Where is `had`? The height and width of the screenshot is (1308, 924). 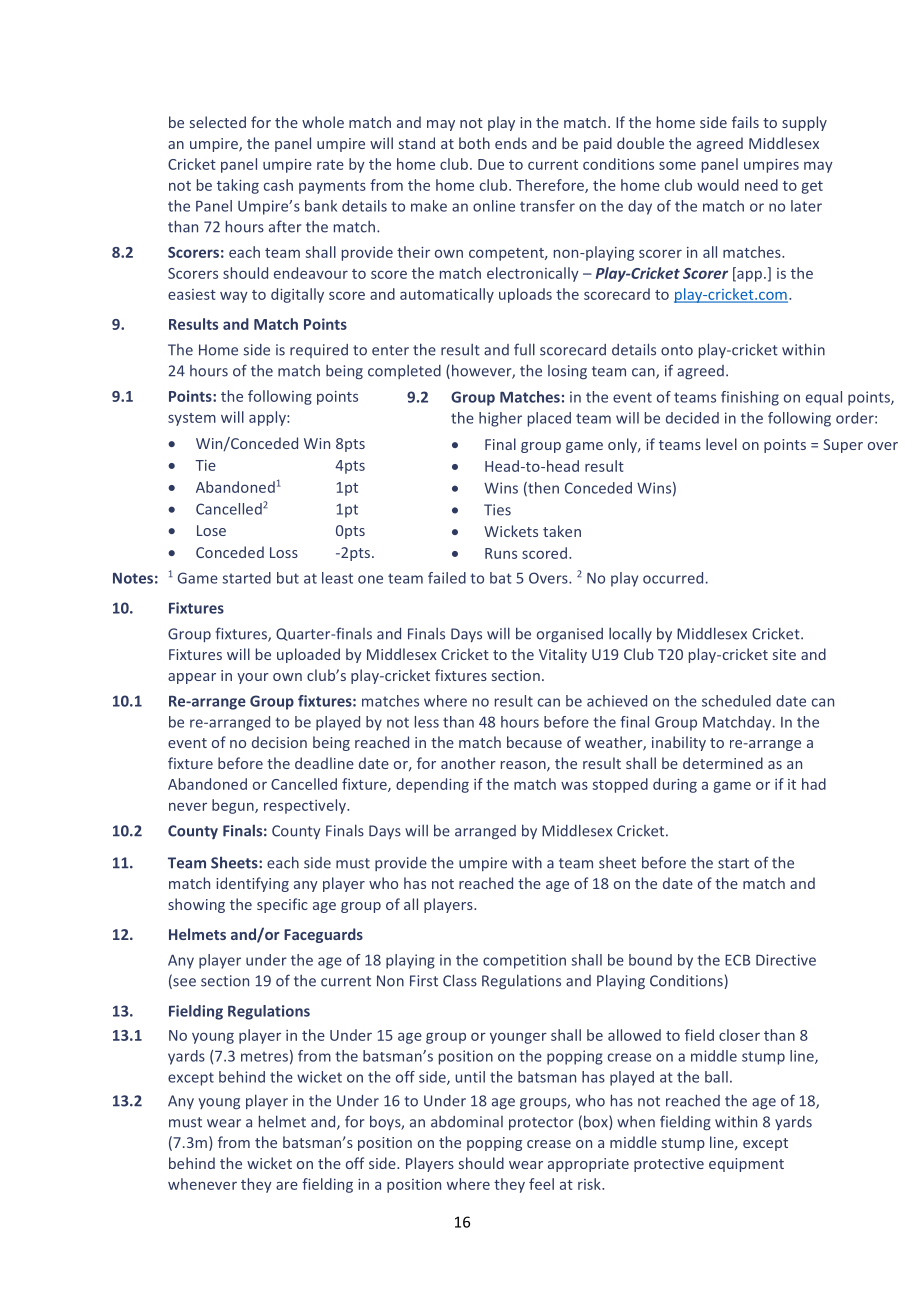
had is located at coordinates (814, 784).
